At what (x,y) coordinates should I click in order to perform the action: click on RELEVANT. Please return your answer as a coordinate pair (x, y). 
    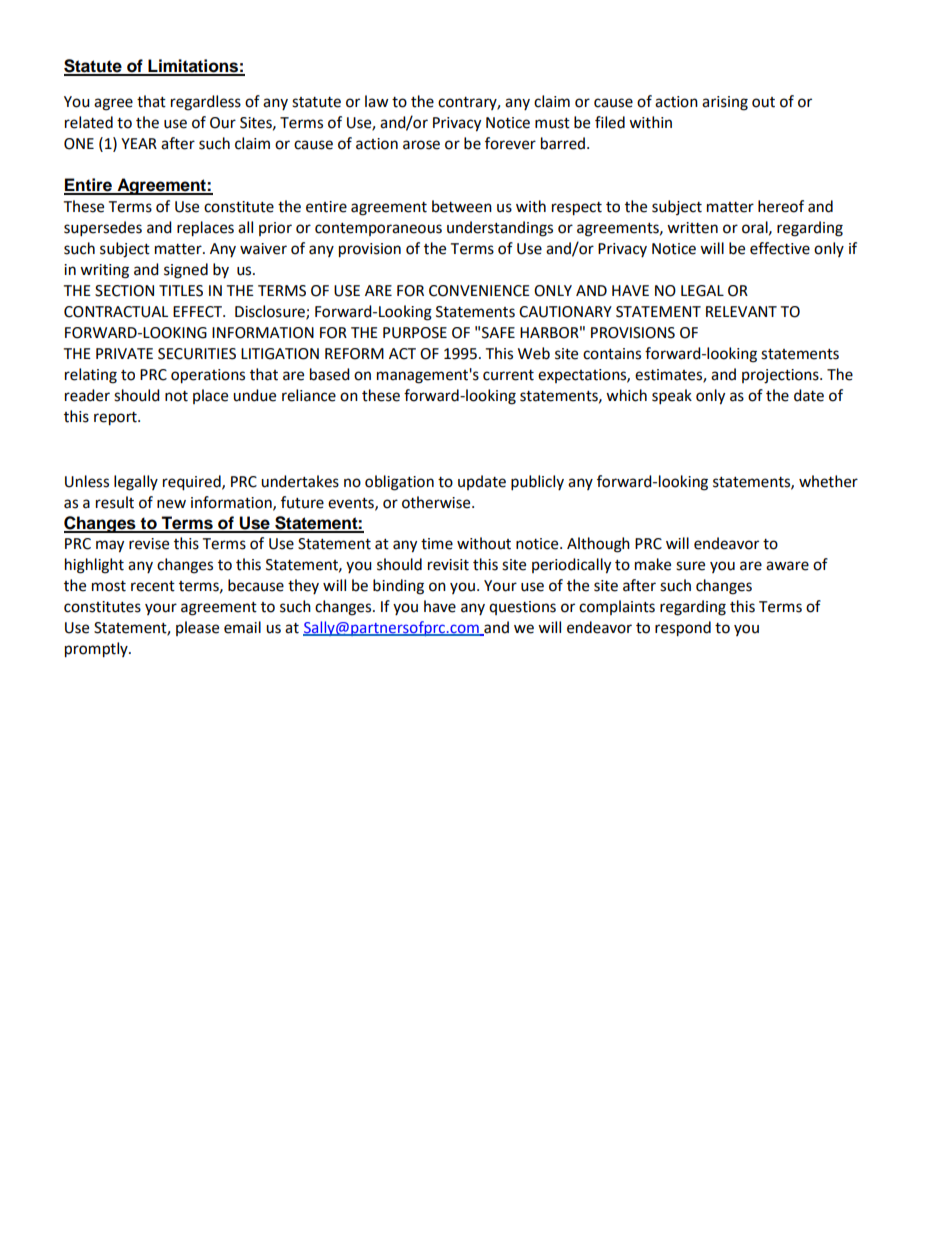
    Looking at the image, I should click on (741, 311).
